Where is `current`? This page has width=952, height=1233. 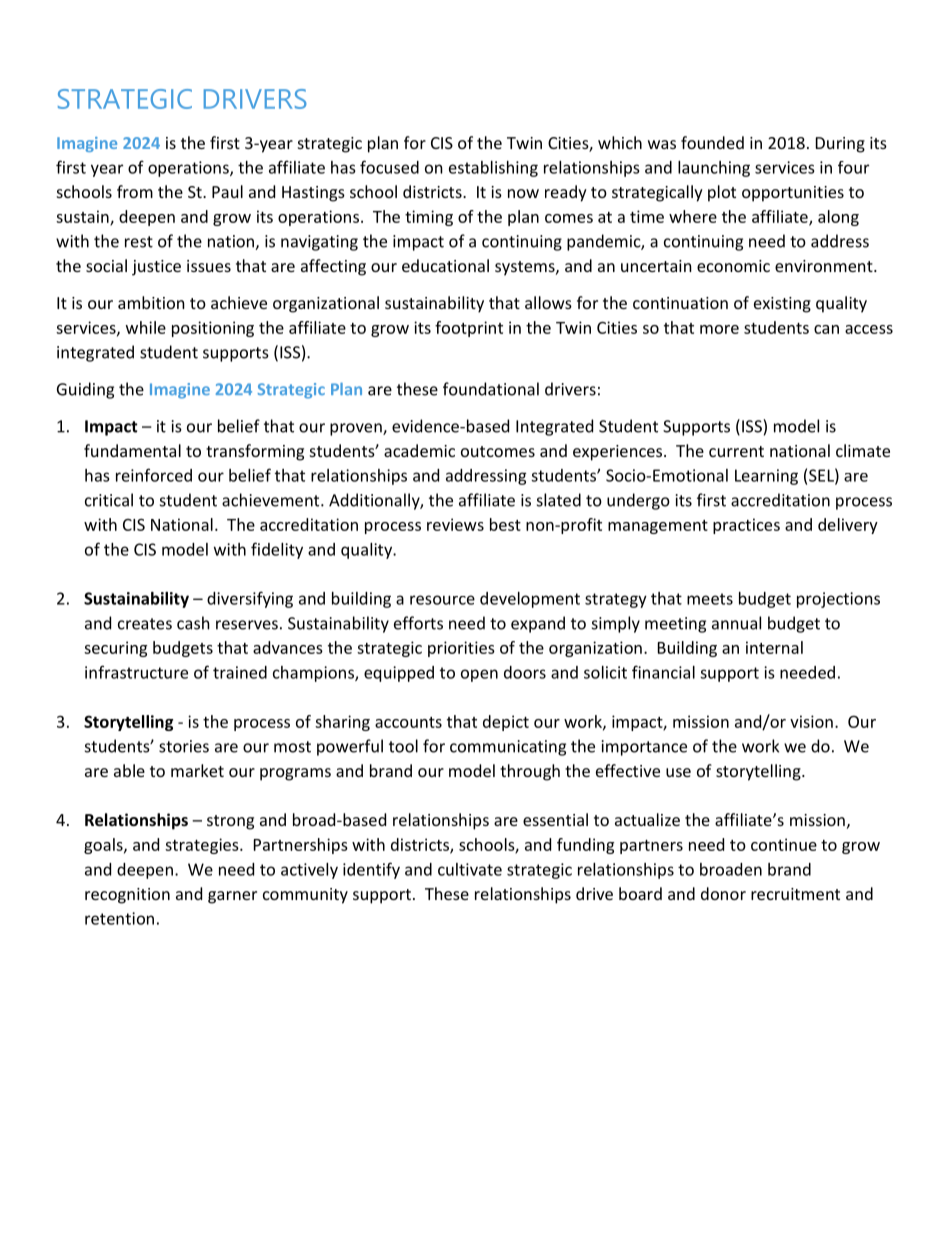 current is located at coordinates (736, 451).
